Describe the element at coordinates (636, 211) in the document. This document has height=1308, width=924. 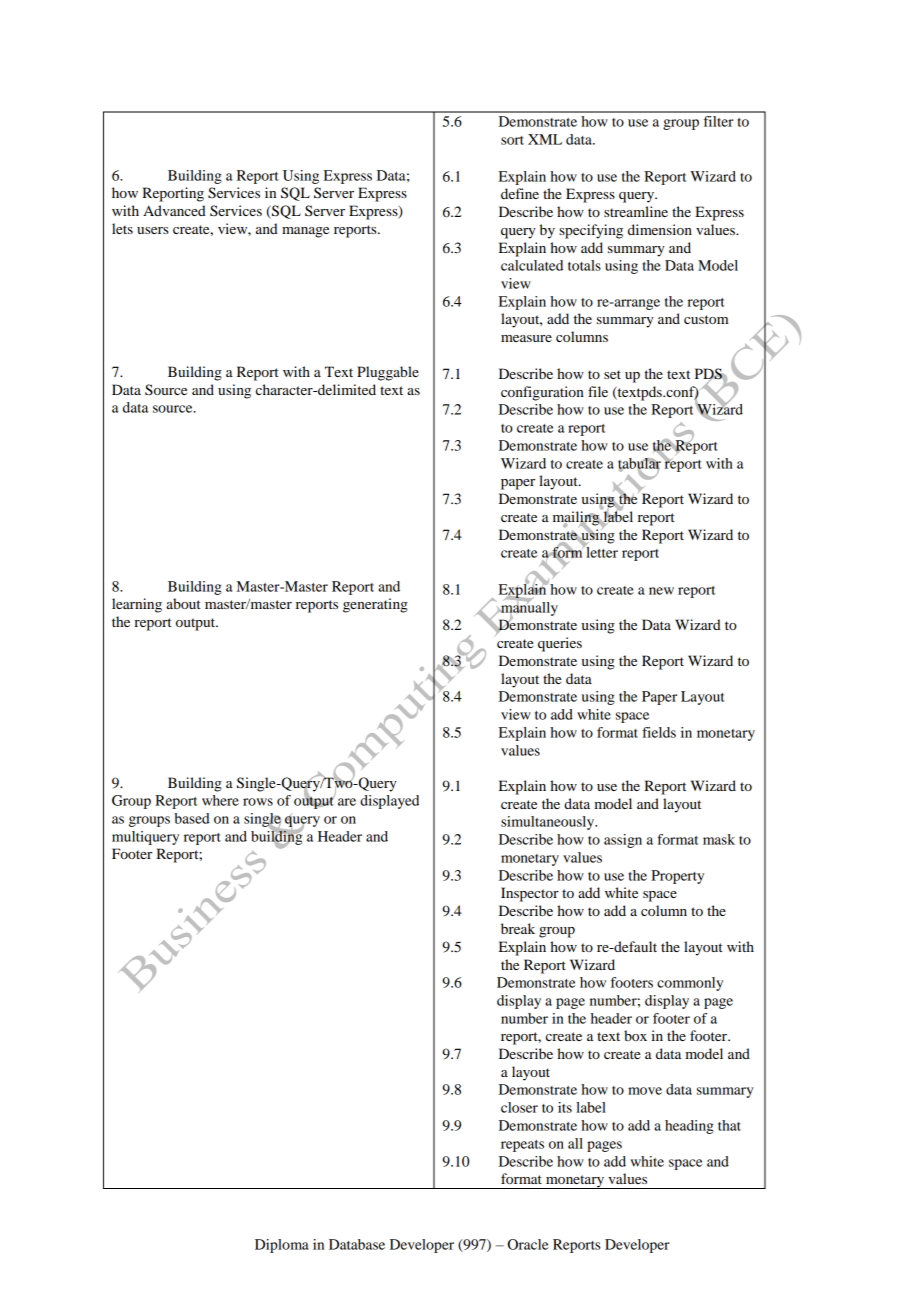
I see `streamline` at that location.
